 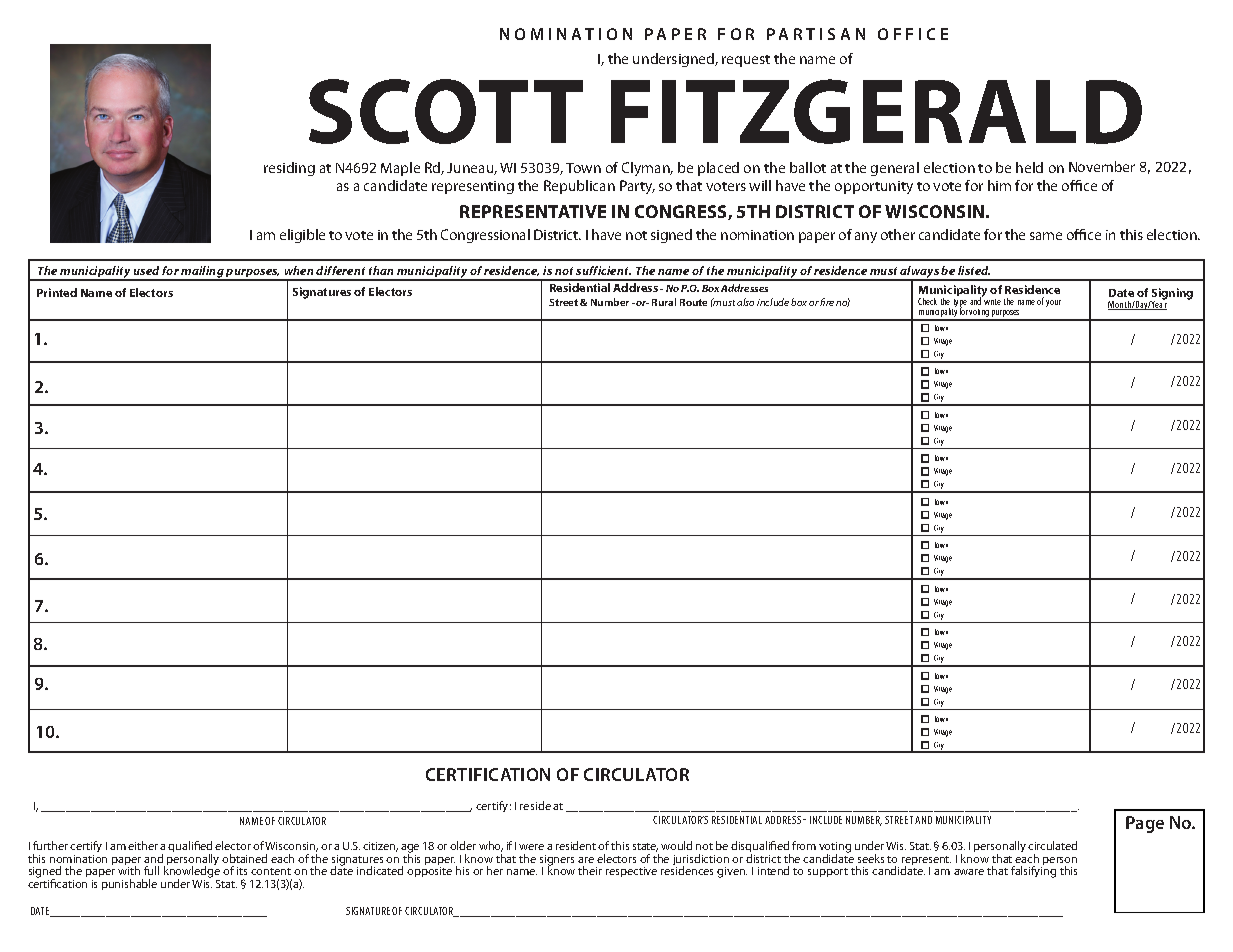 I want to click on their, so click(x=590, y=870).
